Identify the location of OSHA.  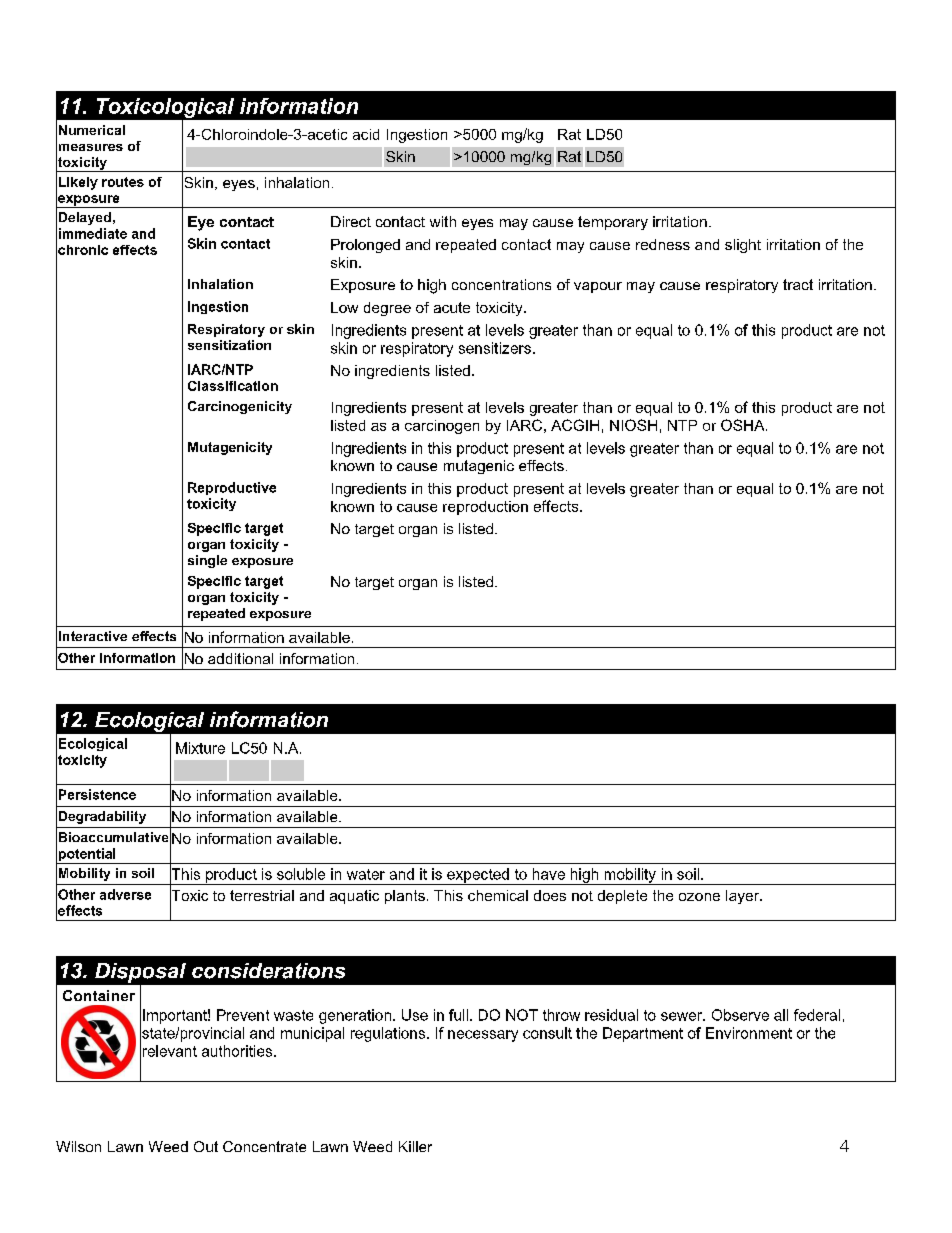
(744, 425).
